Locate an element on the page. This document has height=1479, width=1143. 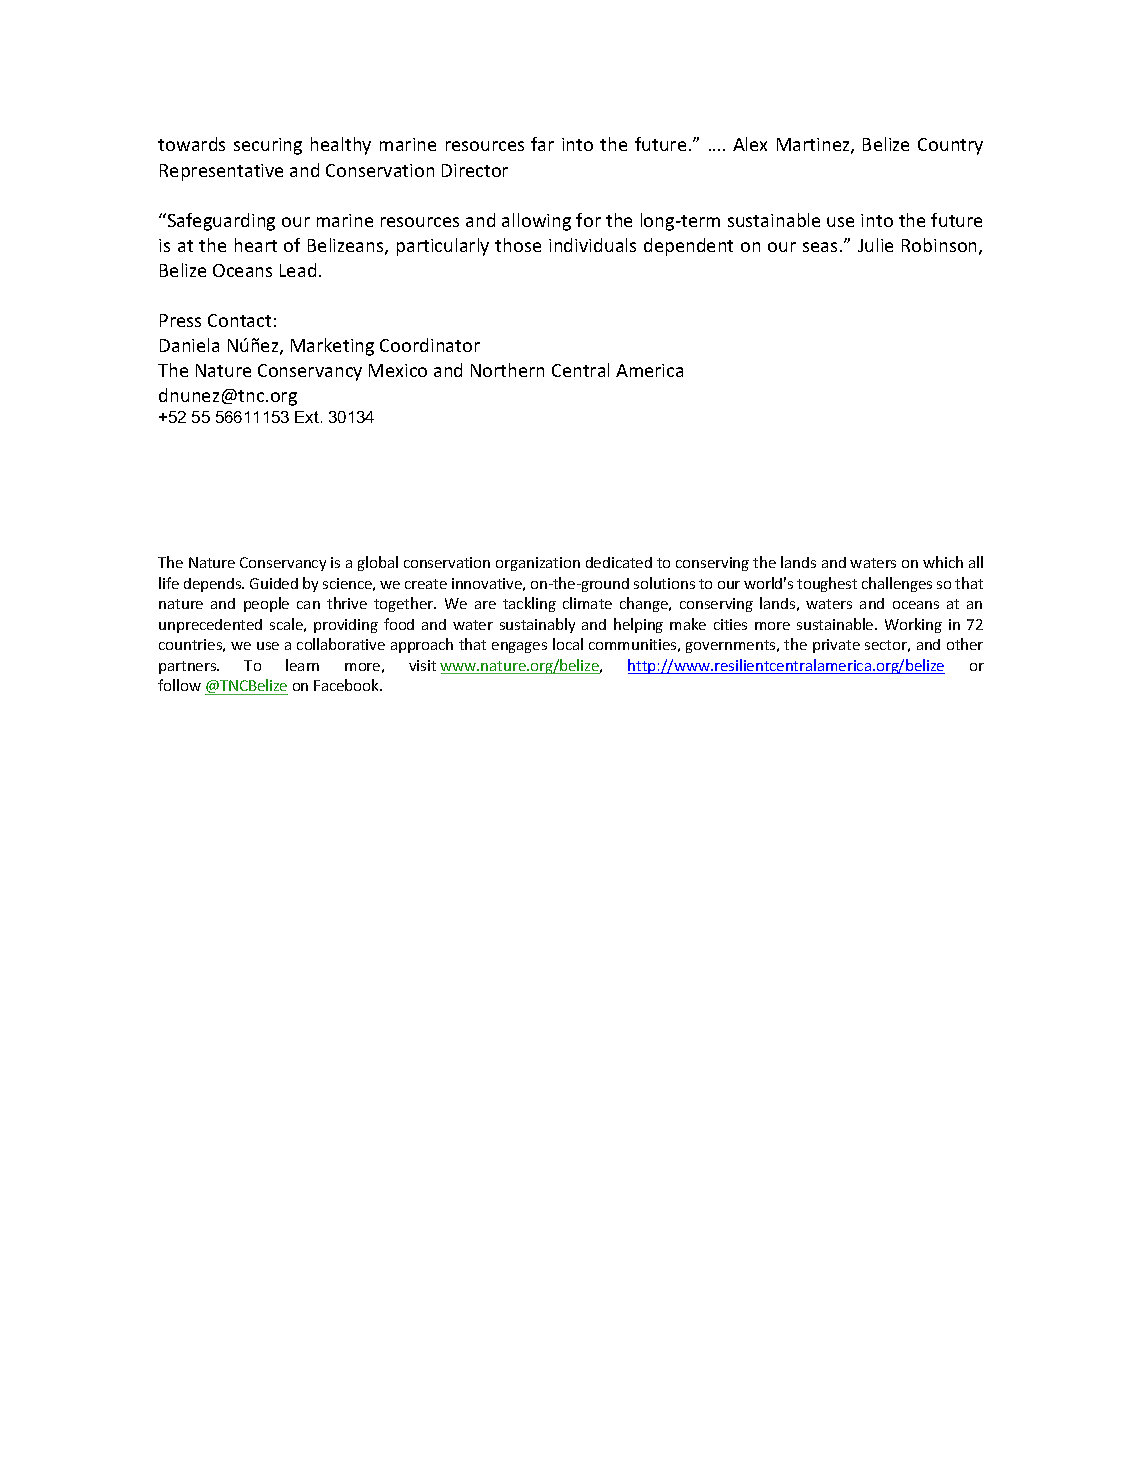
Lead is located at coordinates (298, 270).
